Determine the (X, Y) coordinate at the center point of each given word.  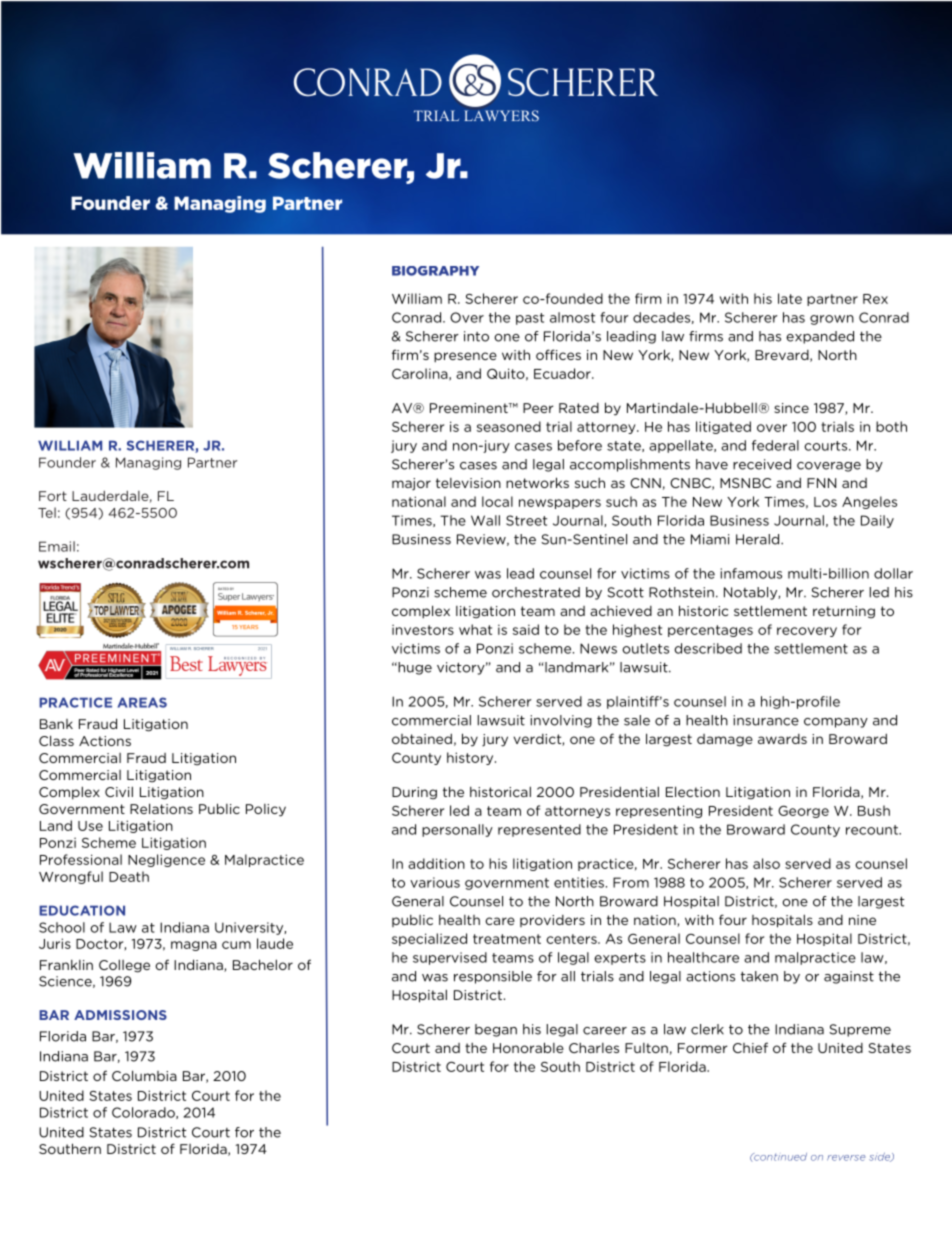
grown (832, 320)
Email (57, 546)
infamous (751, 573)
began (496, 1030)
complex (421, 612)
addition (436, 863)
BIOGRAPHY (435, 271)
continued (779, 1157)
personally (457, 830)
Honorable (528, 1047)
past (530, 319)
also (766, 863)
